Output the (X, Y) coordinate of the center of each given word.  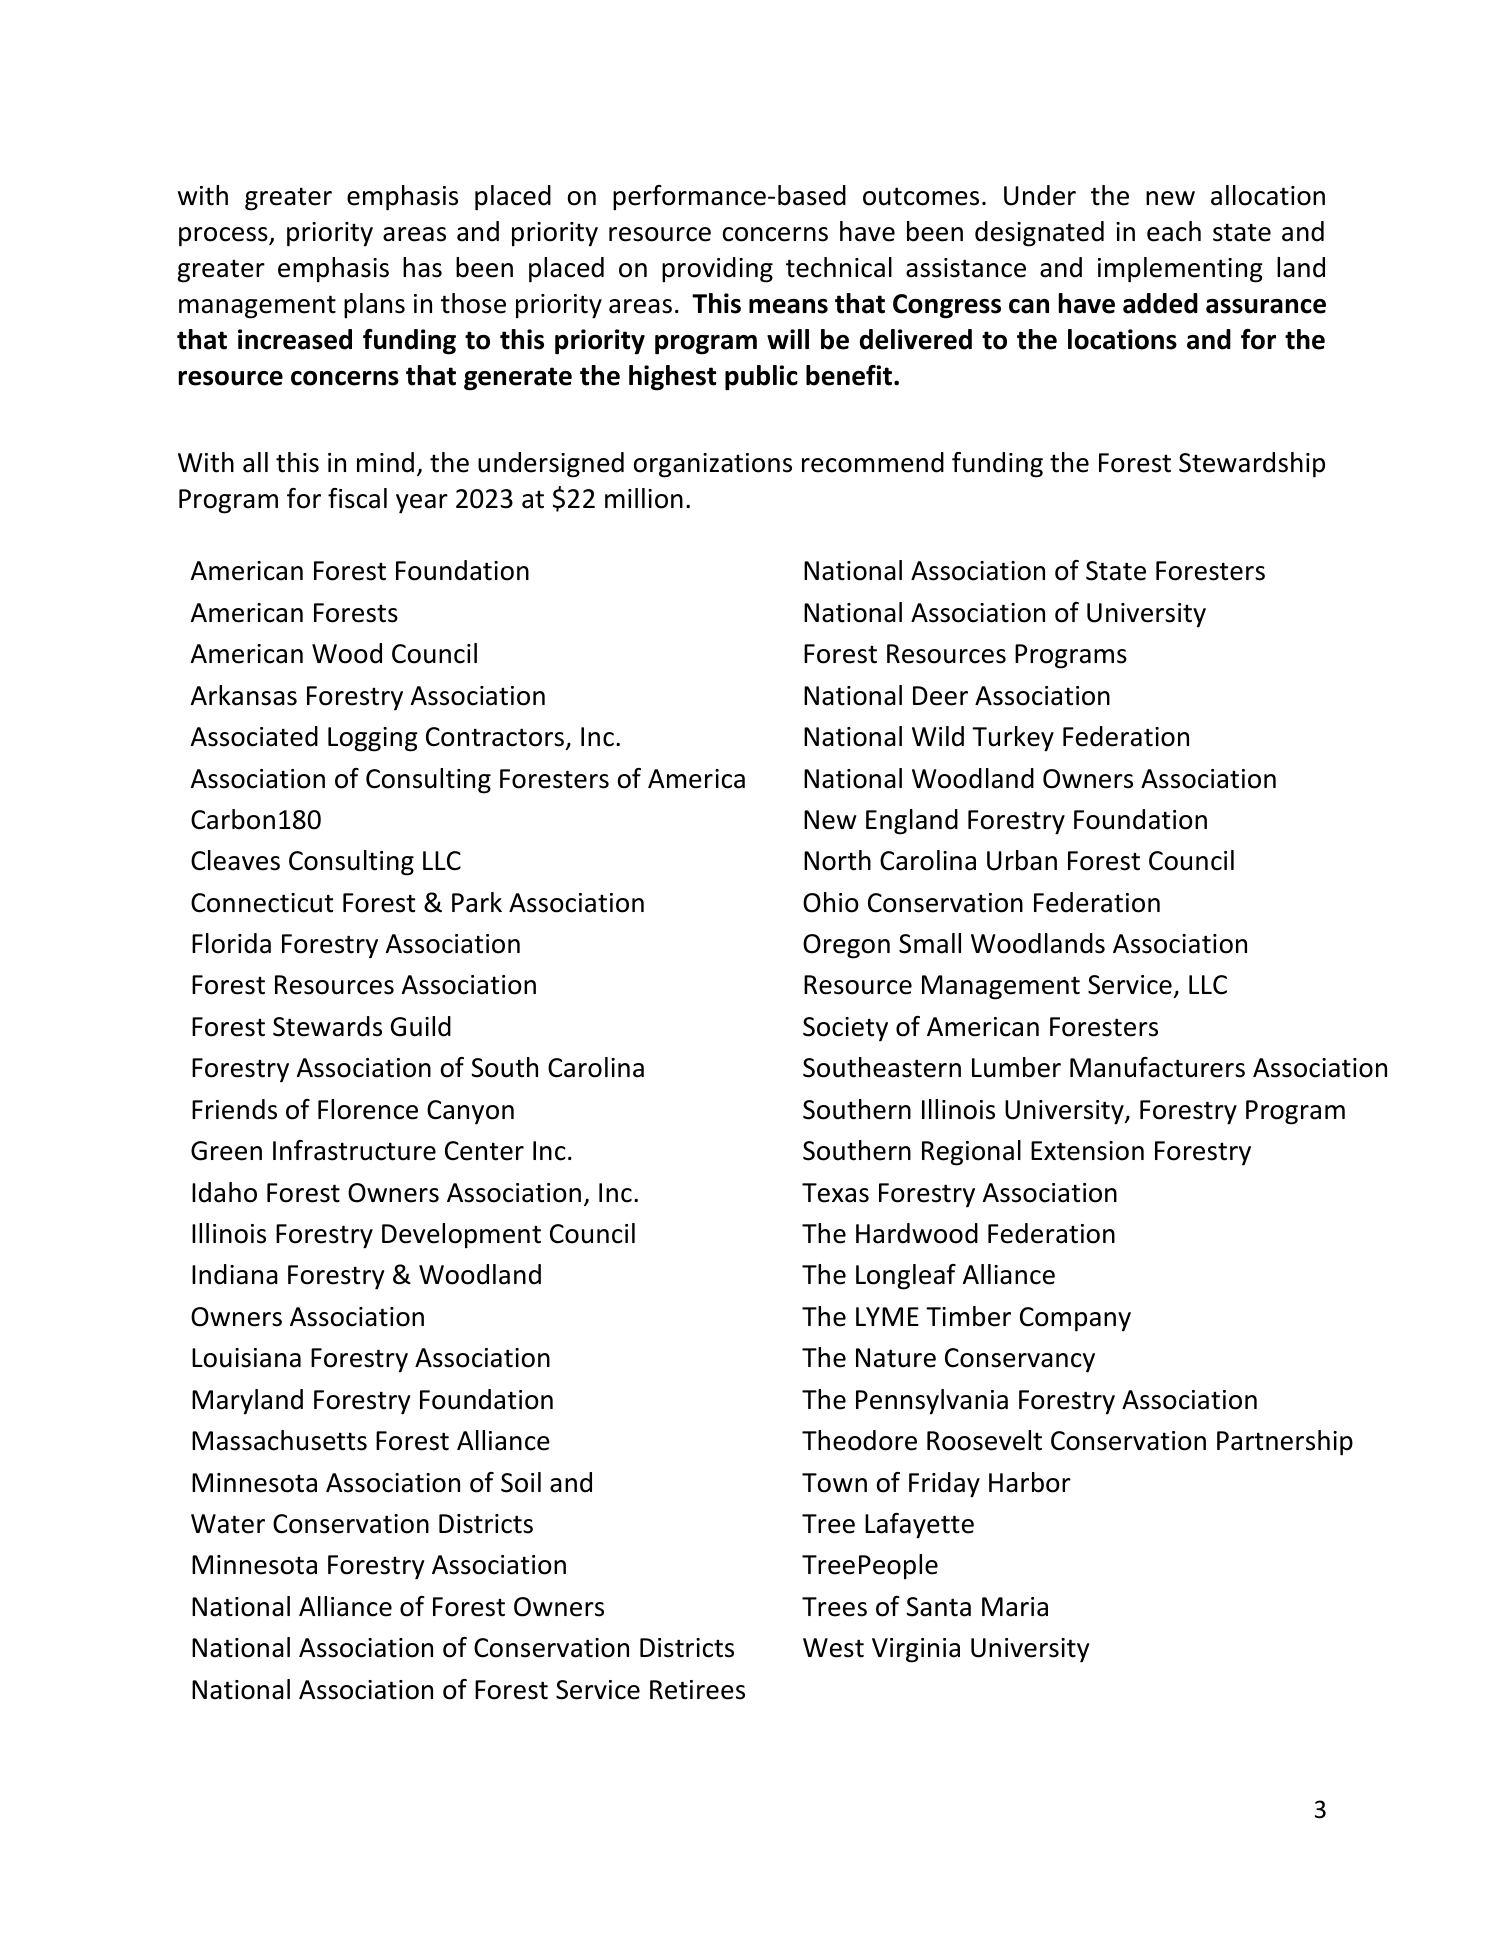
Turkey (1013, 739)
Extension (1087, 1151)
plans (374, 306)
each (1174, 231)
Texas (835, 1193)
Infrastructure (354, 1150)
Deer (940, 696)
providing (717, 270)
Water (228, 1524)
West (833, 1648)
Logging (373, 739)
